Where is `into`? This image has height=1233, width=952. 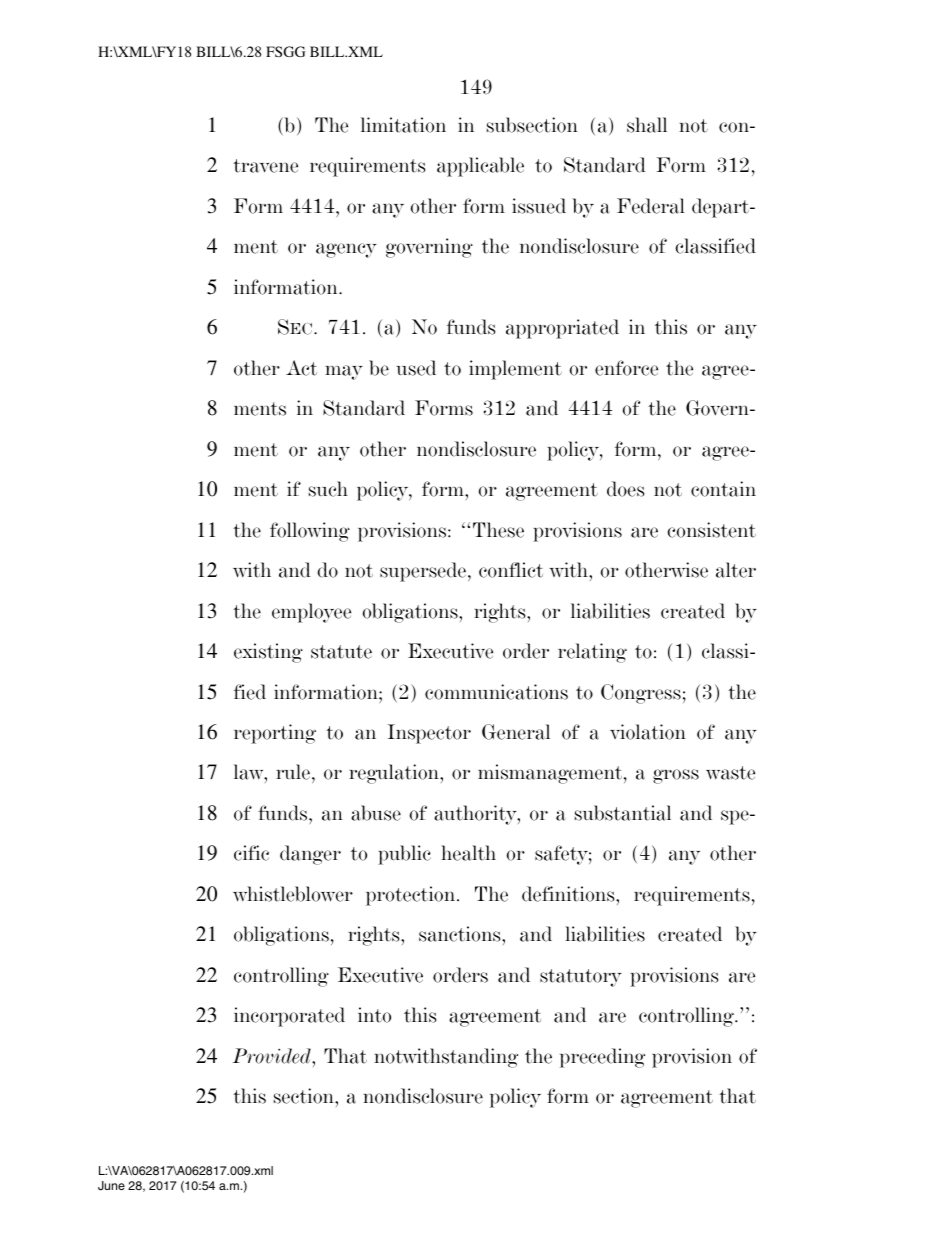
into is located at coordinates (374, 1015).
